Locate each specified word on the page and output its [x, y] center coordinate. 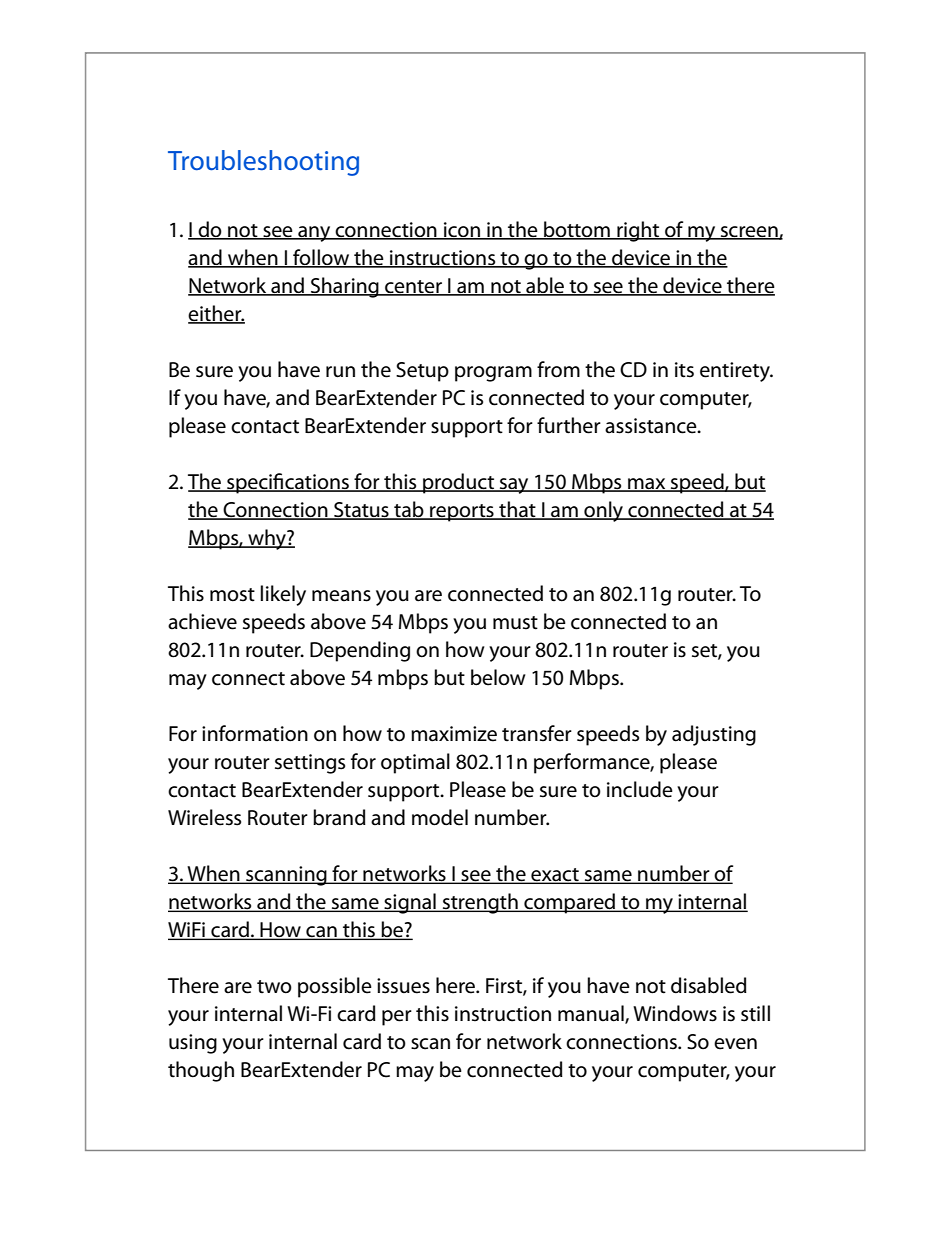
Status [361, 511]
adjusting [714, 735]
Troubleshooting [263, 163]
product [459, 483]
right [638, 231]
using [193, 1044]
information [255, 733]
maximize [454, 734]
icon [462, 230]
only [604, 511]
